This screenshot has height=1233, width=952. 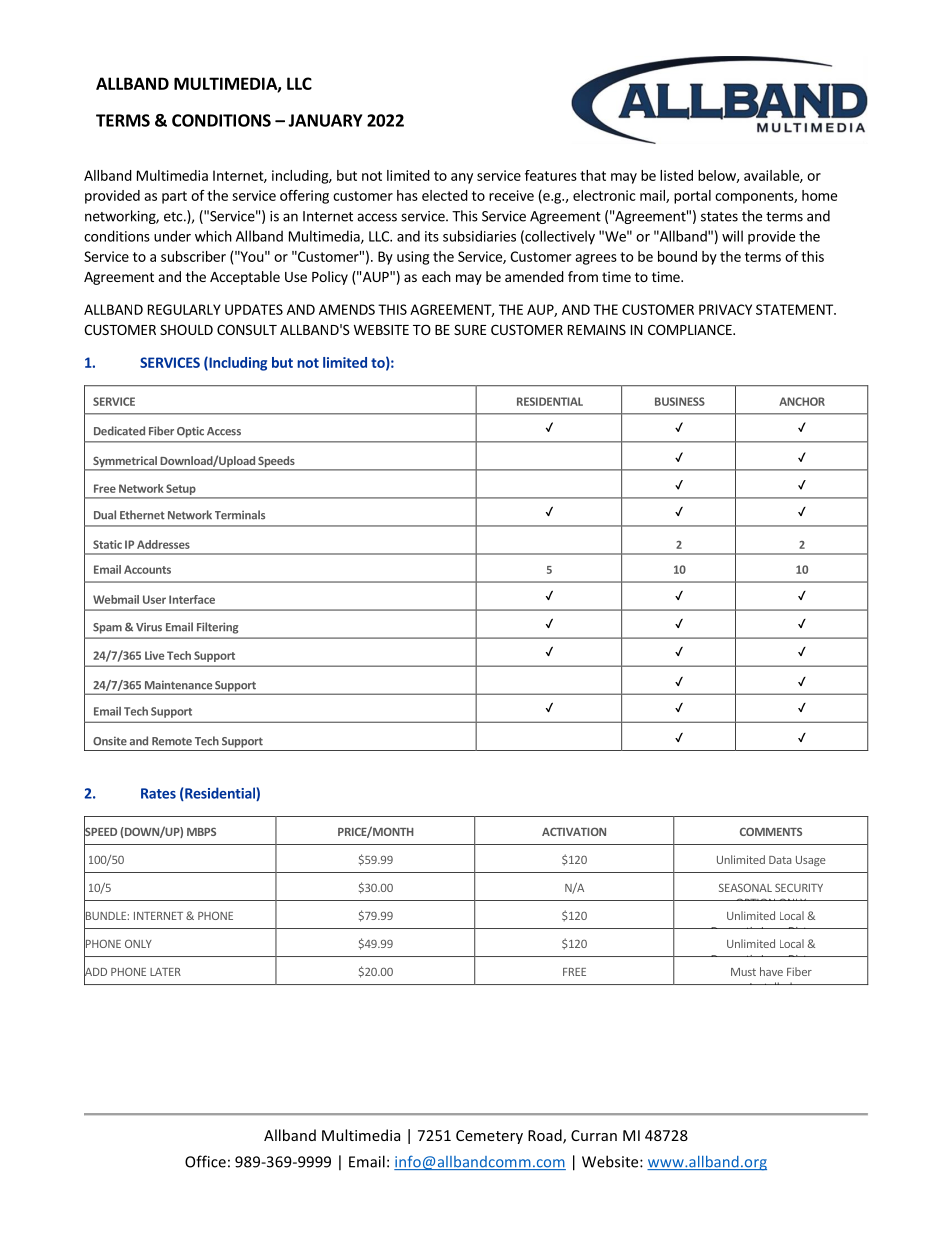 I want to click on MBPS, so click(x=201, y=831).
